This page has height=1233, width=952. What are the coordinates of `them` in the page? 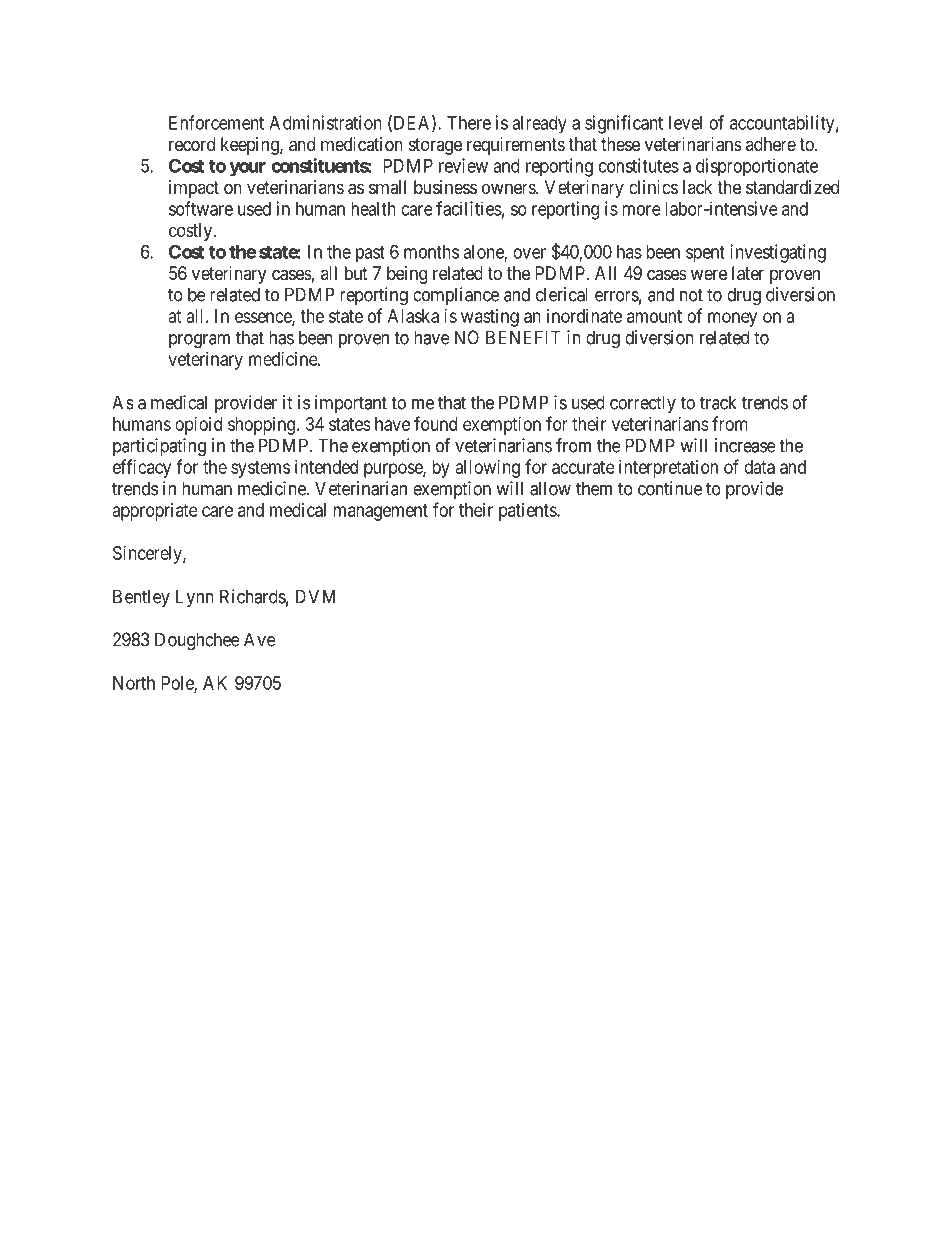 It's located at (594, 488).
